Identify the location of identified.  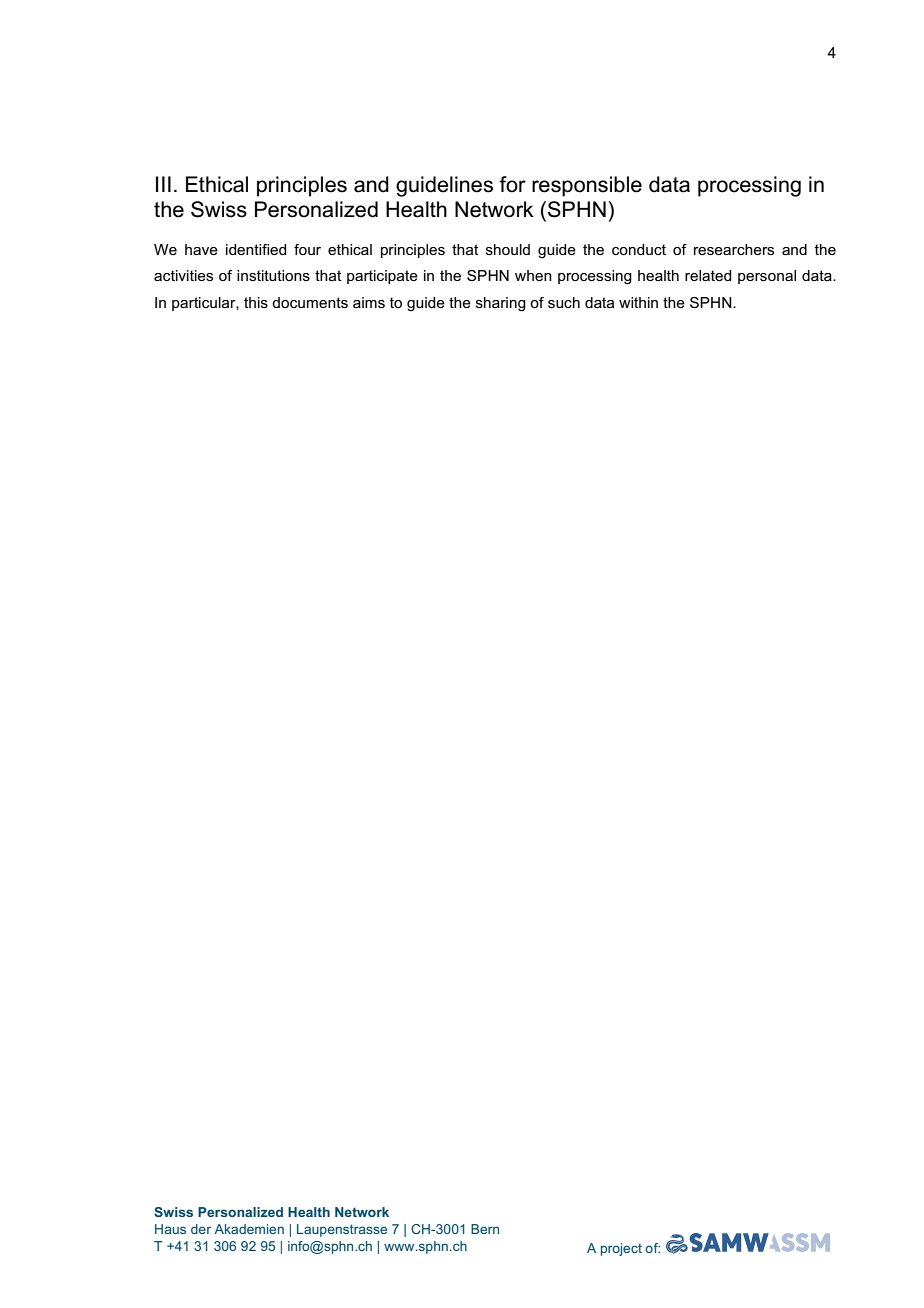
(256, 249).
